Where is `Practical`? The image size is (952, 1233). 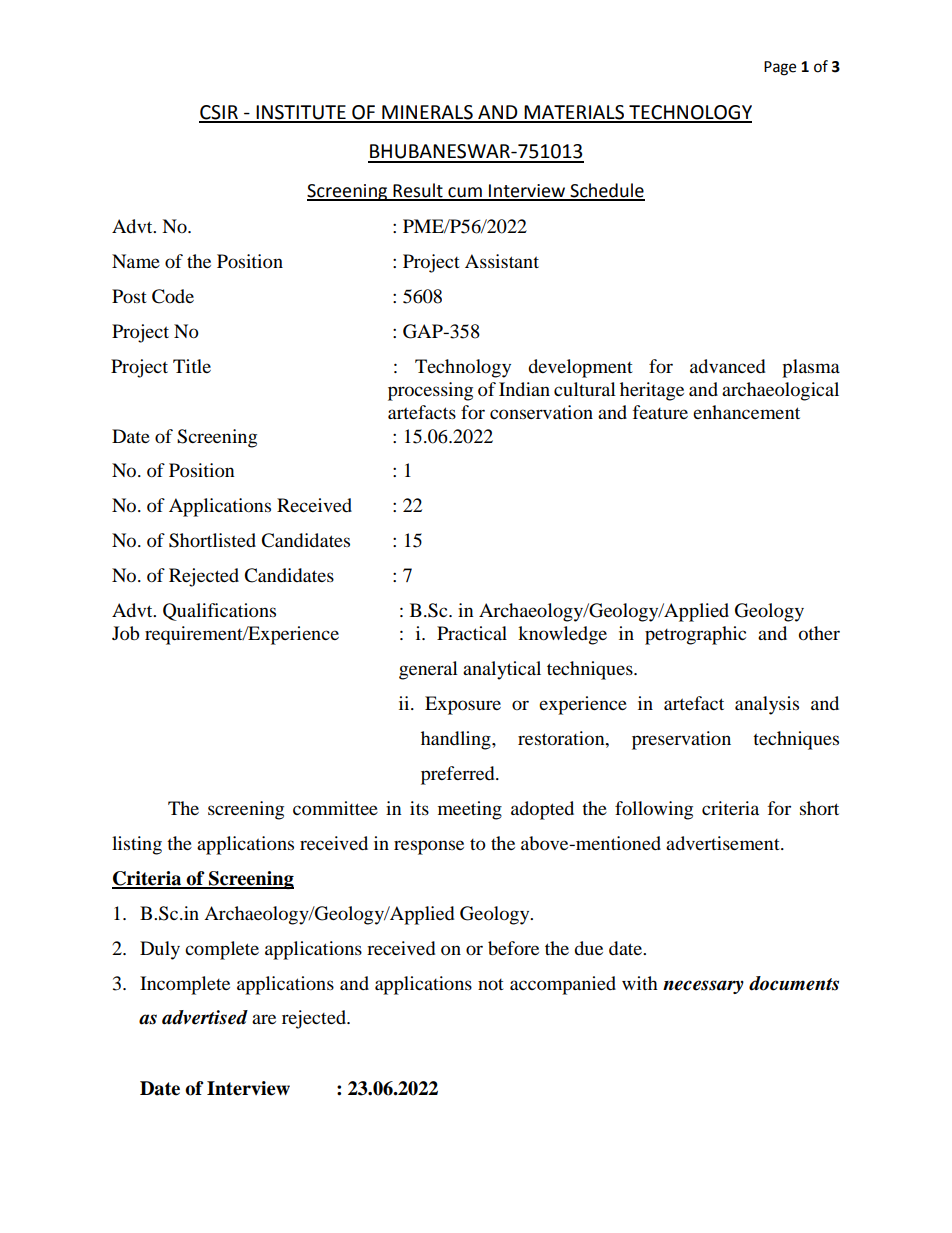
Practical is located at coordinates (472, 633).
